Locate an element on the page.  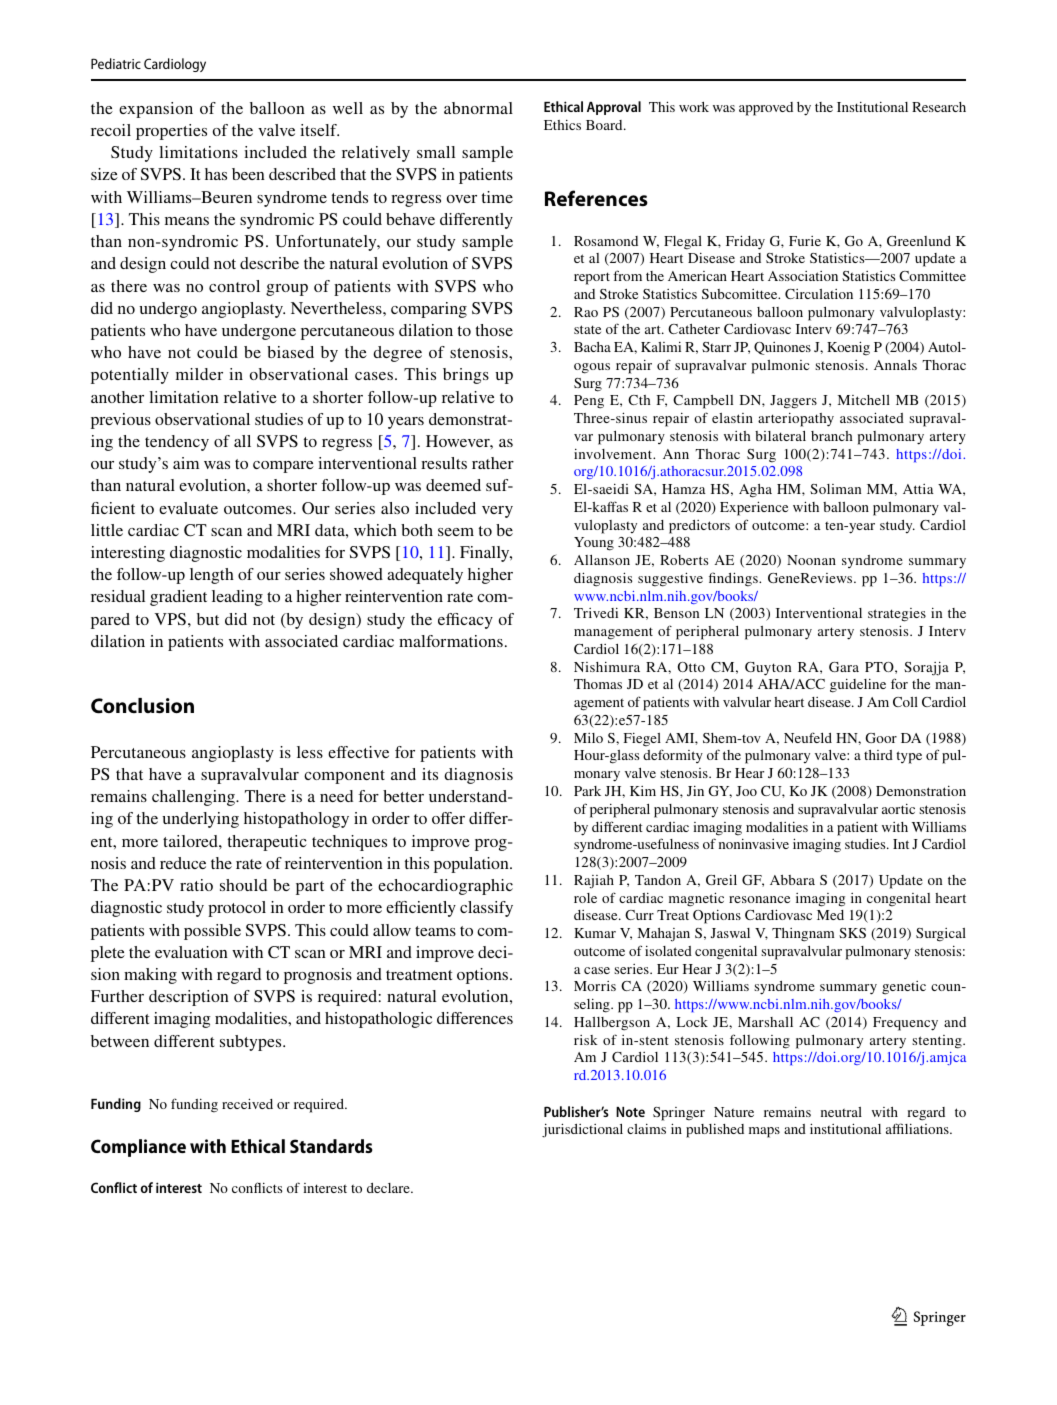
approved is located at coordinates (766, 109).
